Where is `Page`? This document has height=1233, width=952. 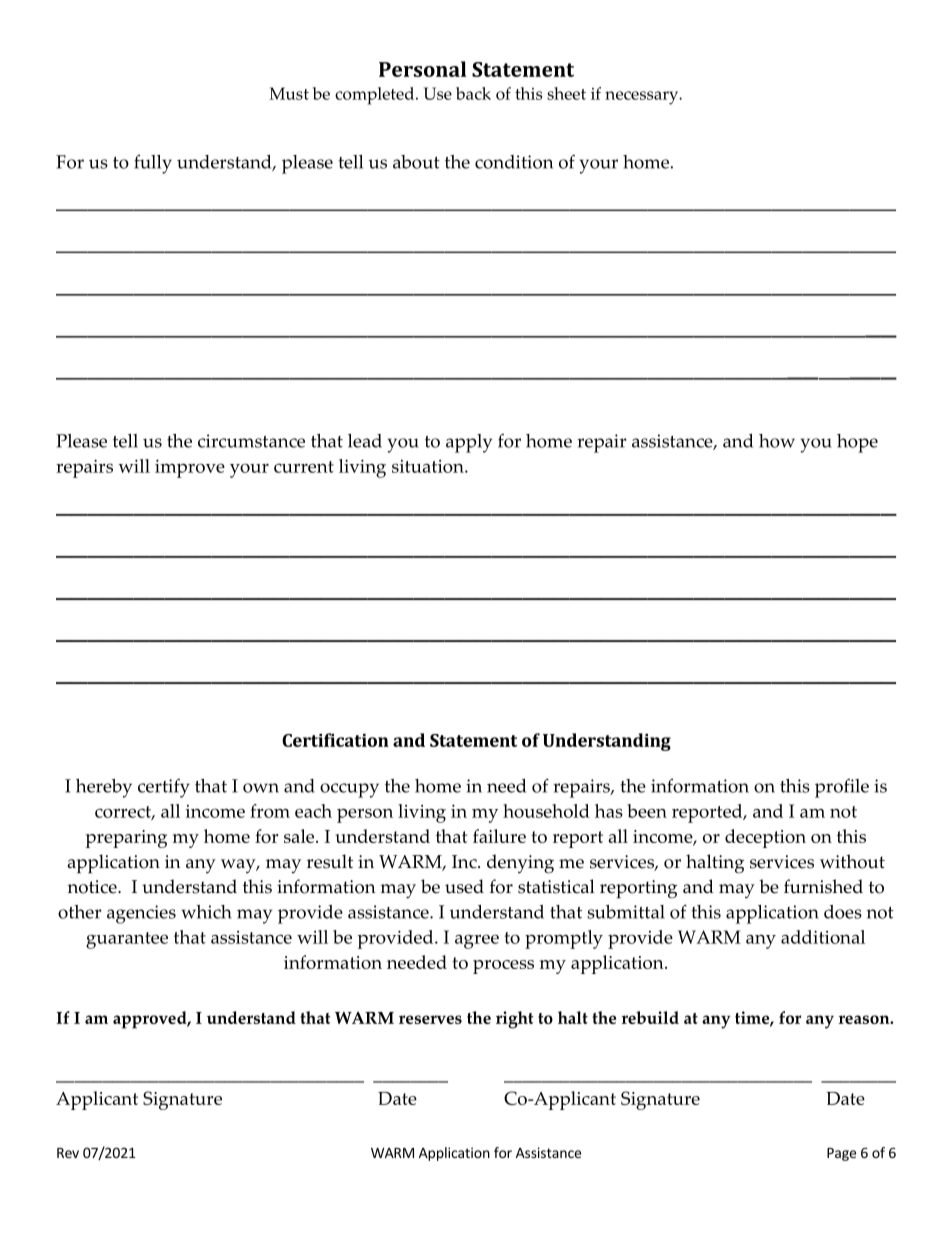 Page is located at coordinates (841, 1154).
